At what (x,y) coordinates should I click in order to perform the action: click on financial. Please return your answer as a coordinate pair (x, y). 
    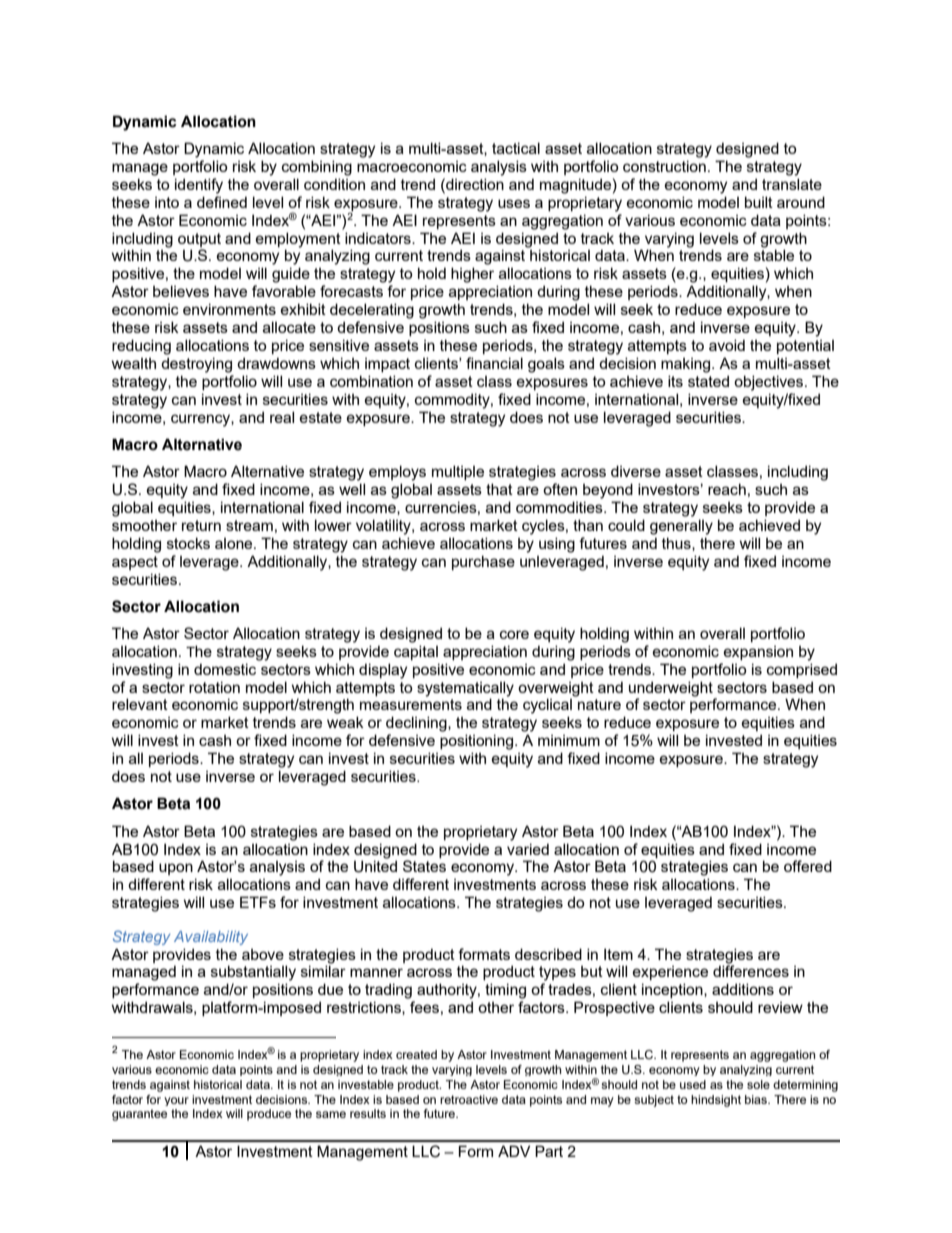
    Looking at the image, I should click on (494, 363).
